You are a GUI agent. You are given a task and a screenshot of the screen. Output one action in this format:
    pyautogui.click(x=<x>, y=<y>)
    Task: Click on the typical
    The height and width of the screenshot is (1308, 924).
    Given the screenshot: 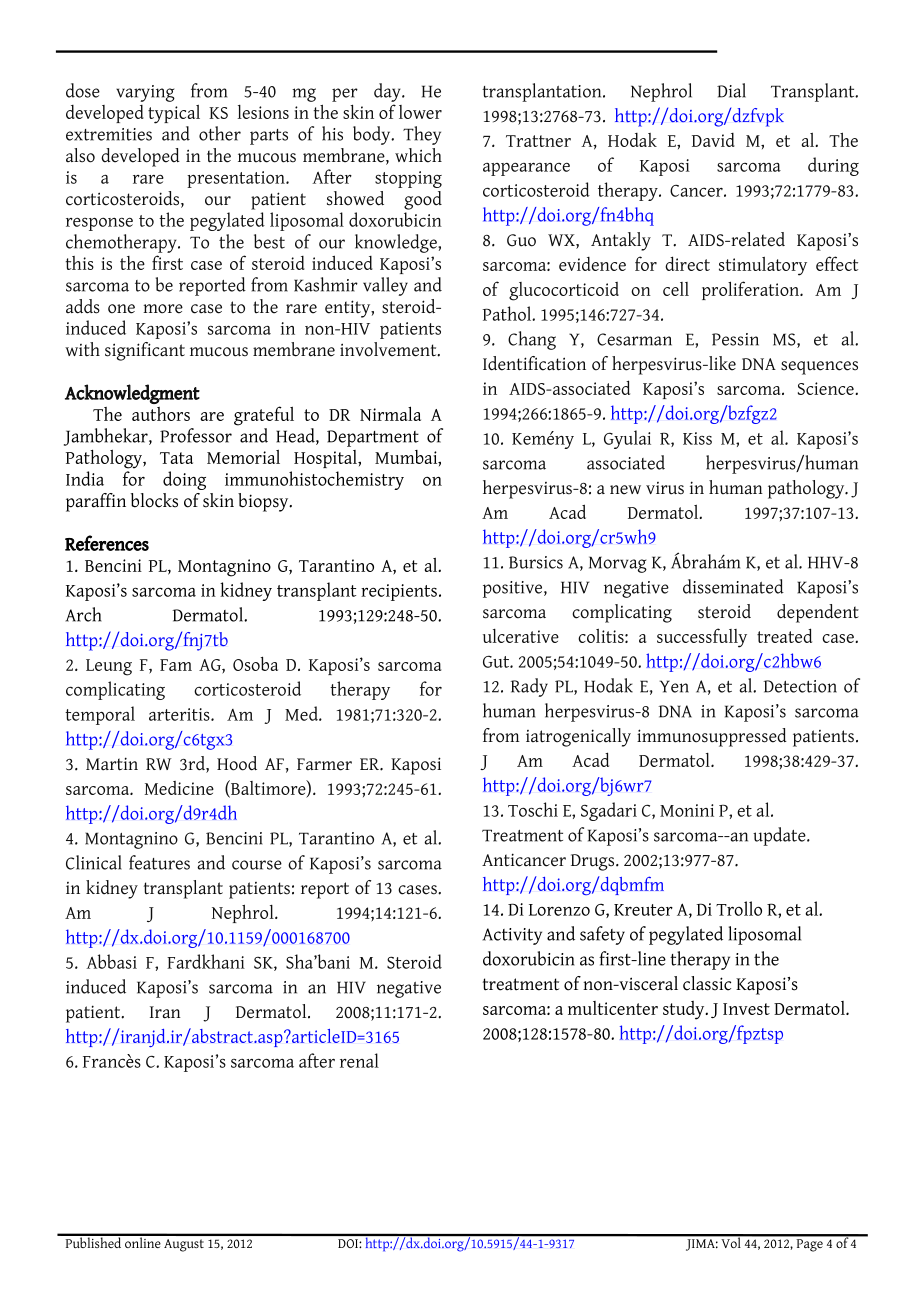 What is the action you would take?
    pyautogui.click(x=174, y=114)
